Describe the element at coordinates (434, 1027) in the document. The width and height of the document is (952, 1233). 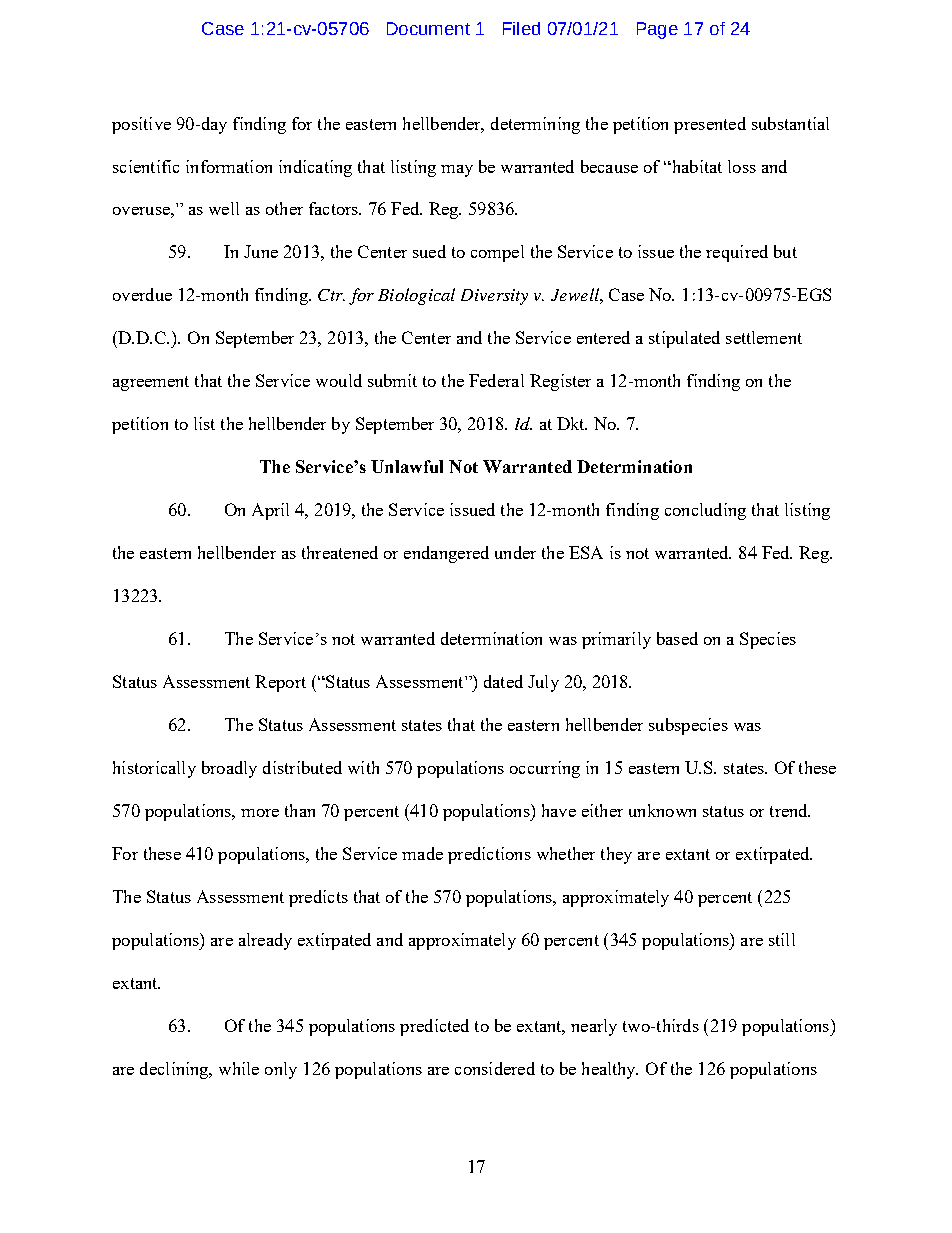
I see `predicted` at that location.
